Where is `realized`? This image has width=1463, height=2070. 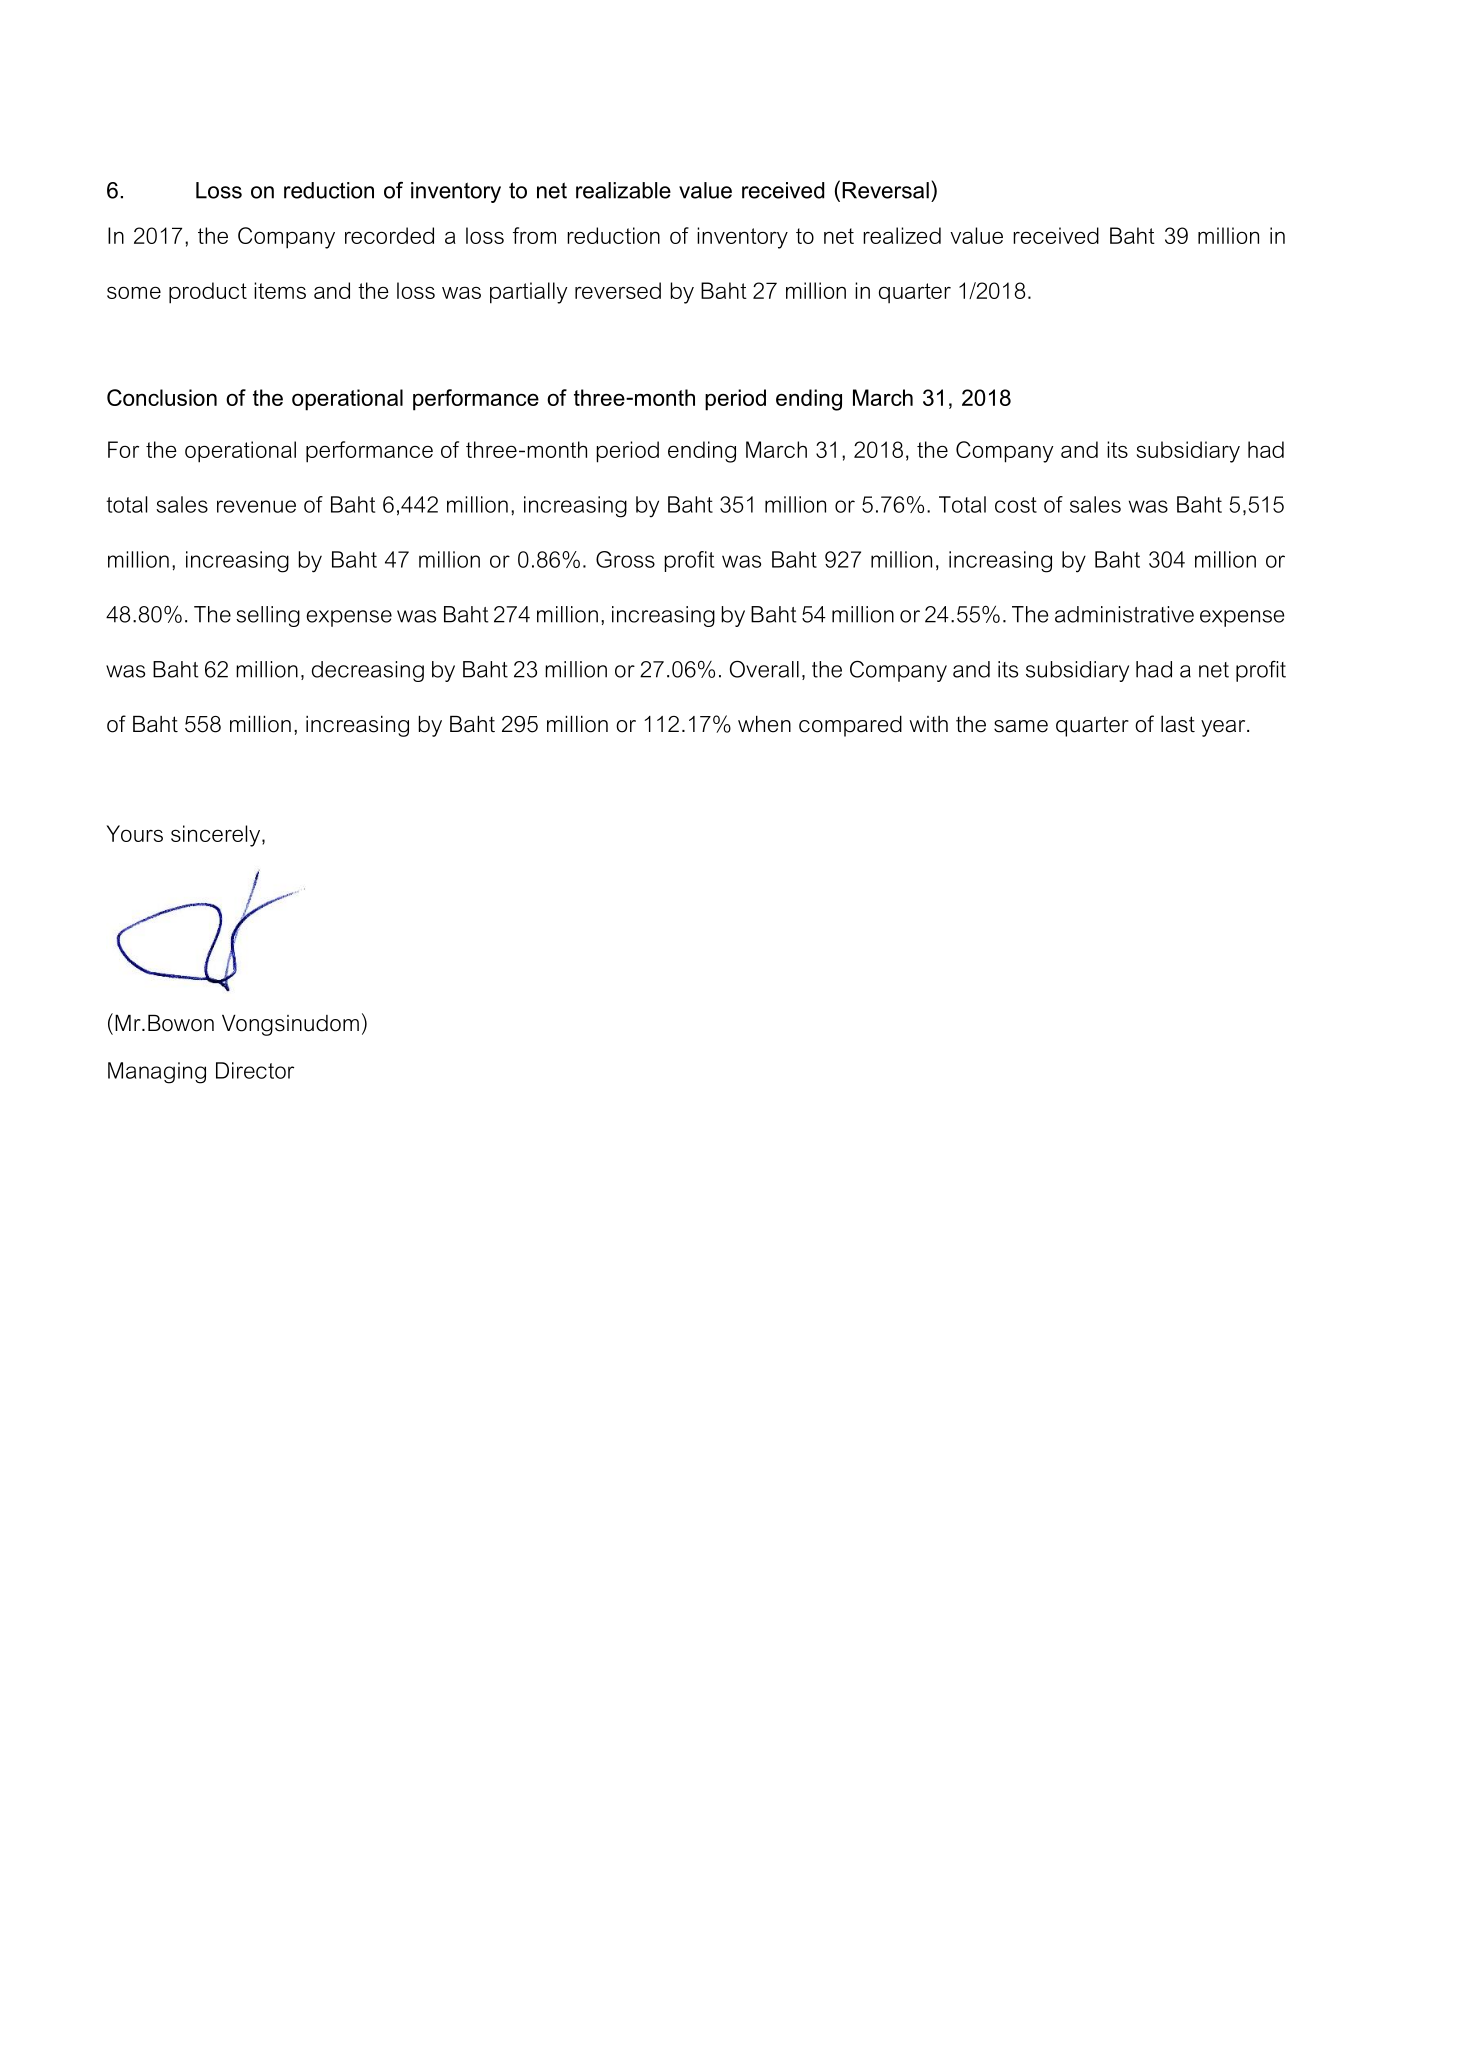
realized is located at coordinates (902, 235).
